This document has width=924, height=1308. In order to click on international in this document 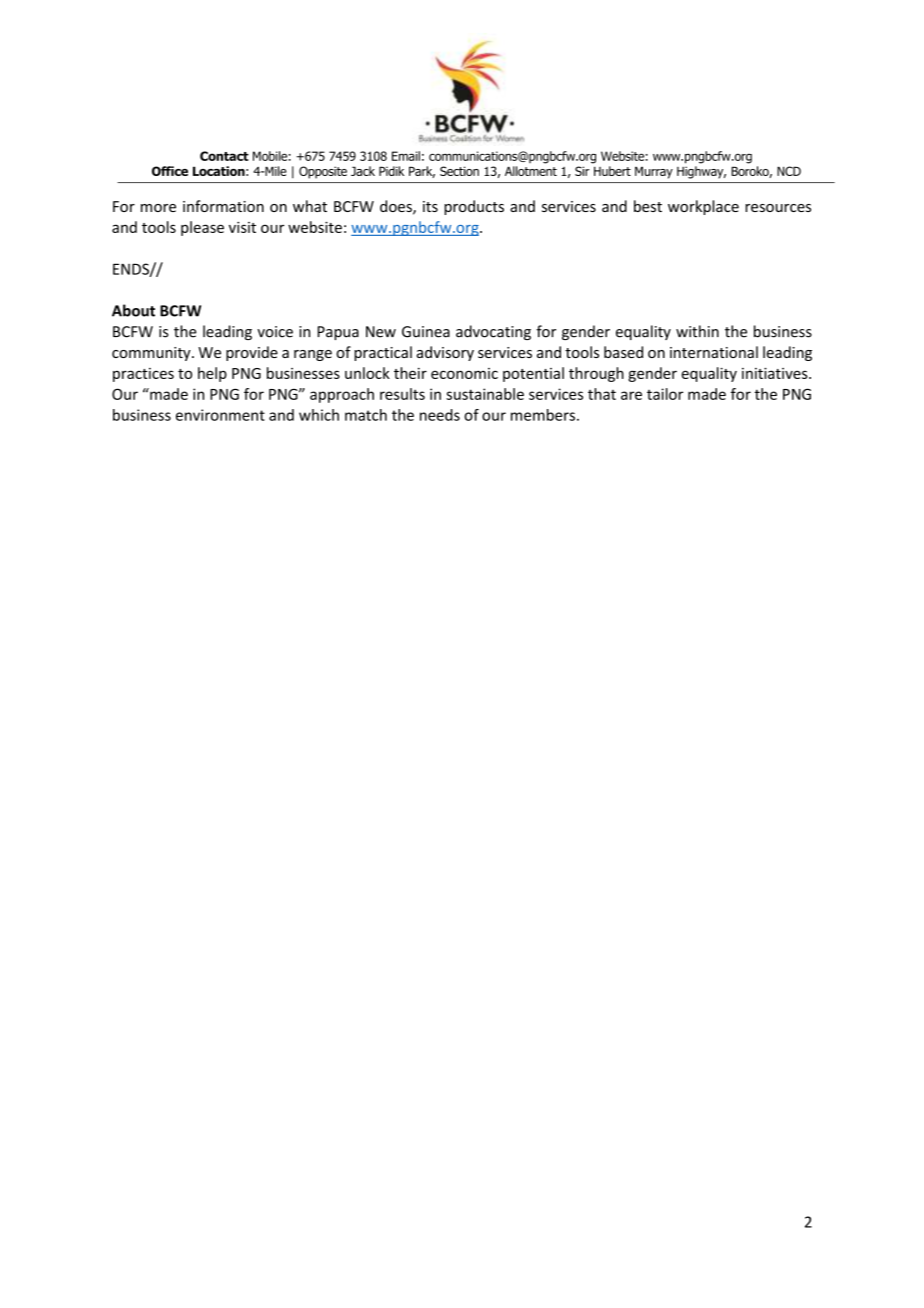, I will do `click(714, 352)`.
